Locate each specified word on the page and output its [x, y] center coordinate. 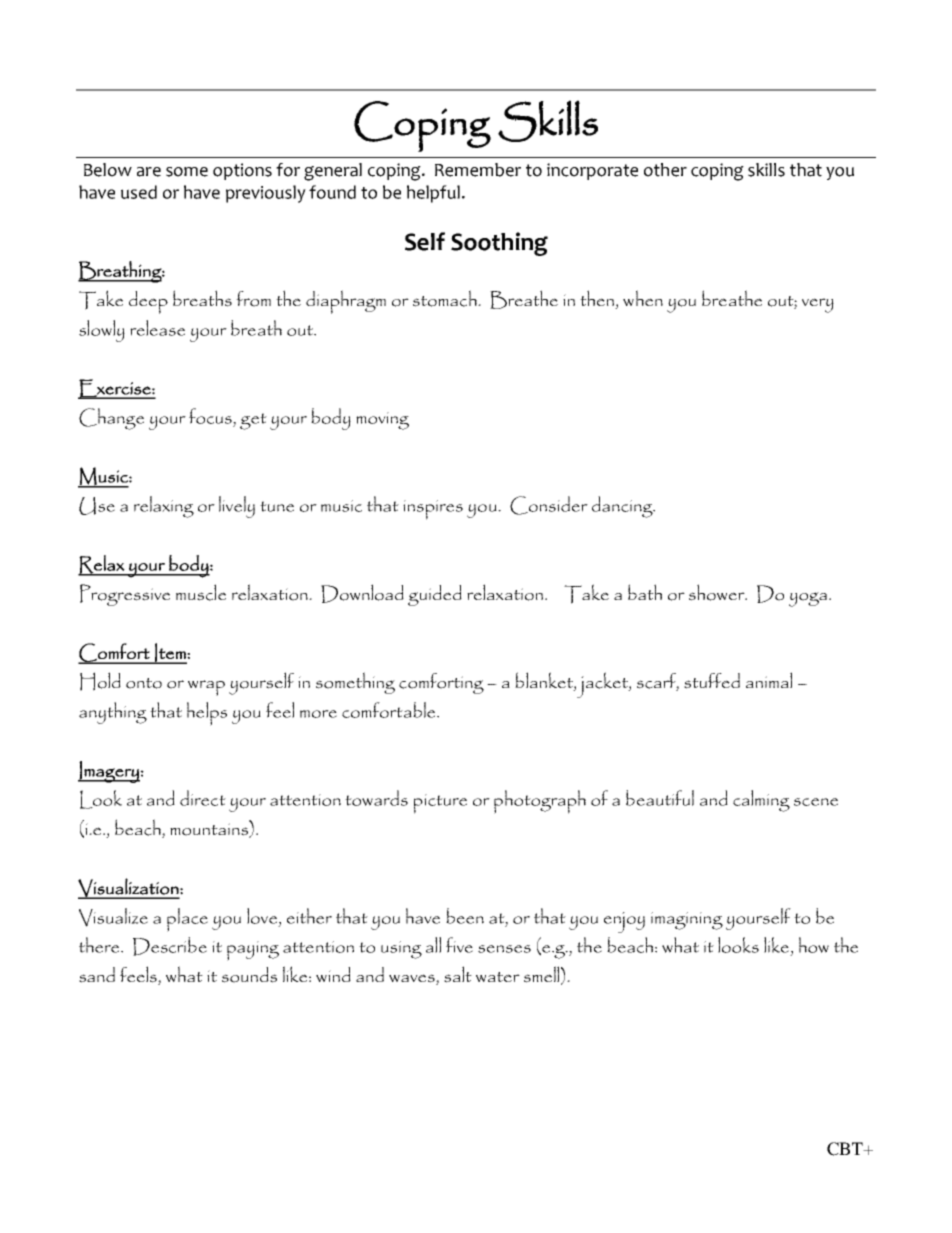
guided [435, 595]
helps [207, 714]
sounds [249, 975]
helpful [433, 194]
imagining [687, 921]
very [818, 305]
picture [440, 804]
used [139, 192]
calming [761, 801]
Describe [170, 946]
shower [718, 592]
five [459, 945]
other [665, 170]
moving [382, 421]
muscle [201, 592]
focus [211, 416]
